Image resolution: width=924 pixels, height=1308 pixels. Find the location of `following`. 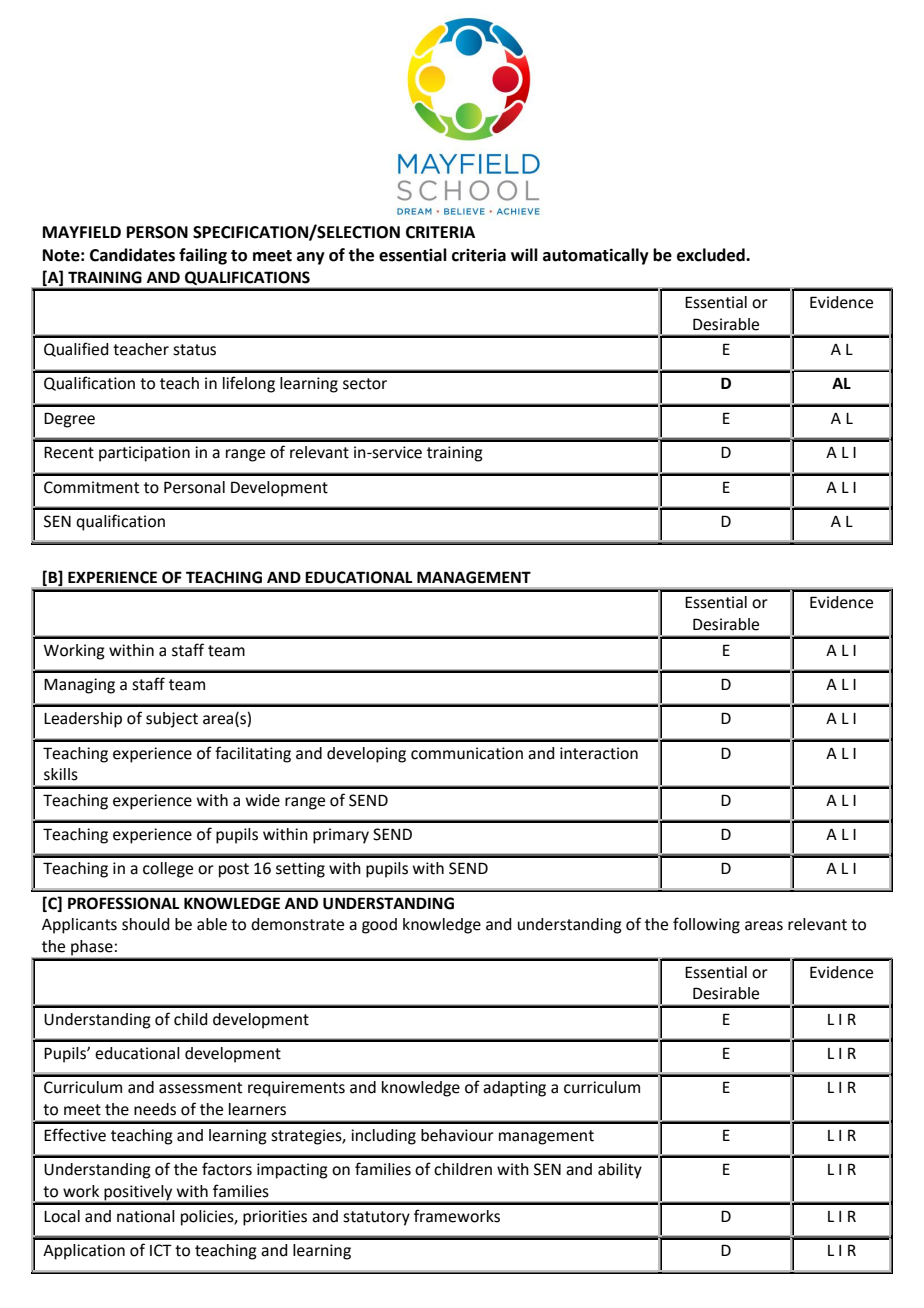

following is located at coordinates (706, 925).
